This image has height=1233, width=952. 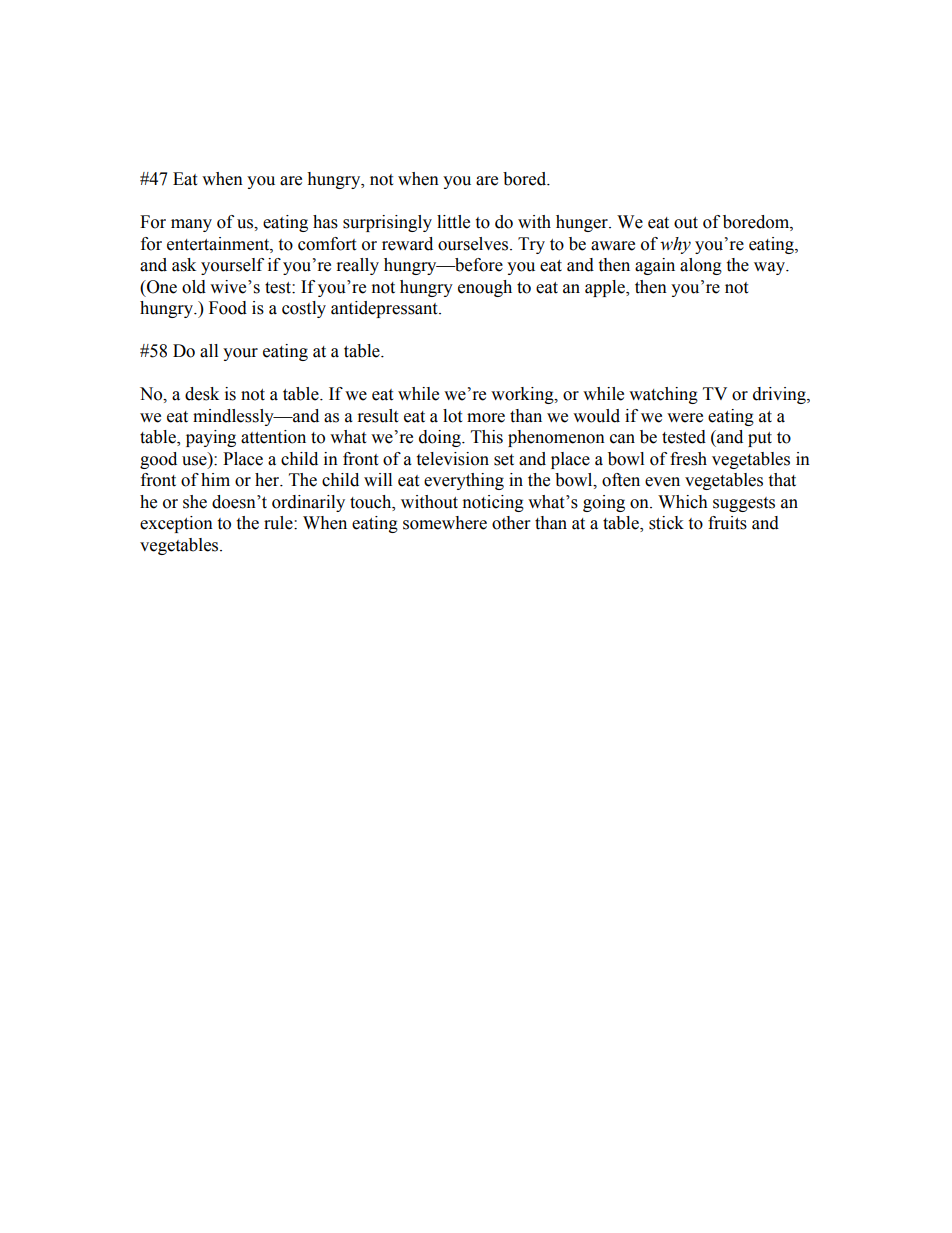 I want to click on Food, so click(x=228, y=308).
